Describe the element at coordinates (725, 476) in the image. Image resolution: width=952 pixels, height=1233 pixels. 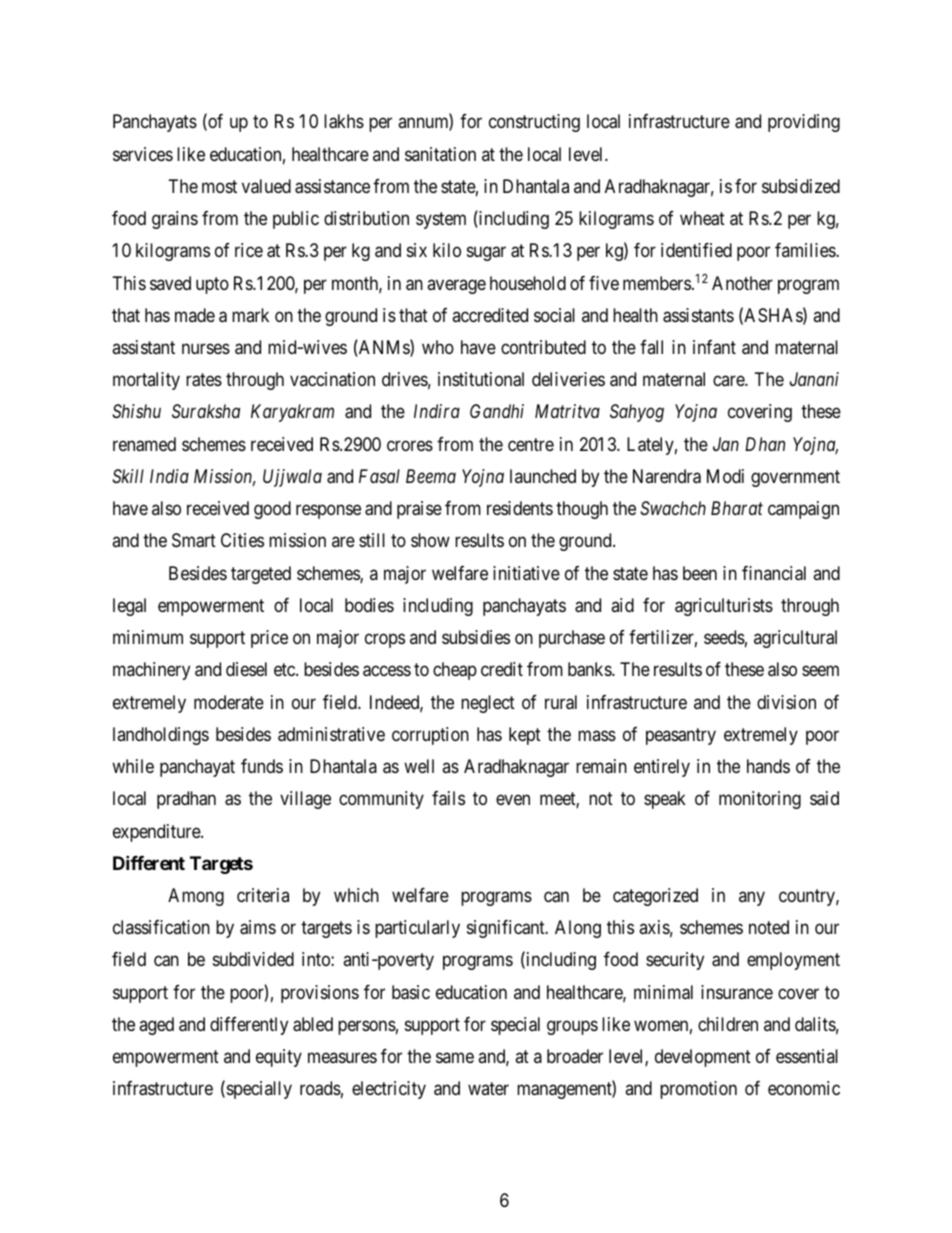
I see `Modi` at that location.
